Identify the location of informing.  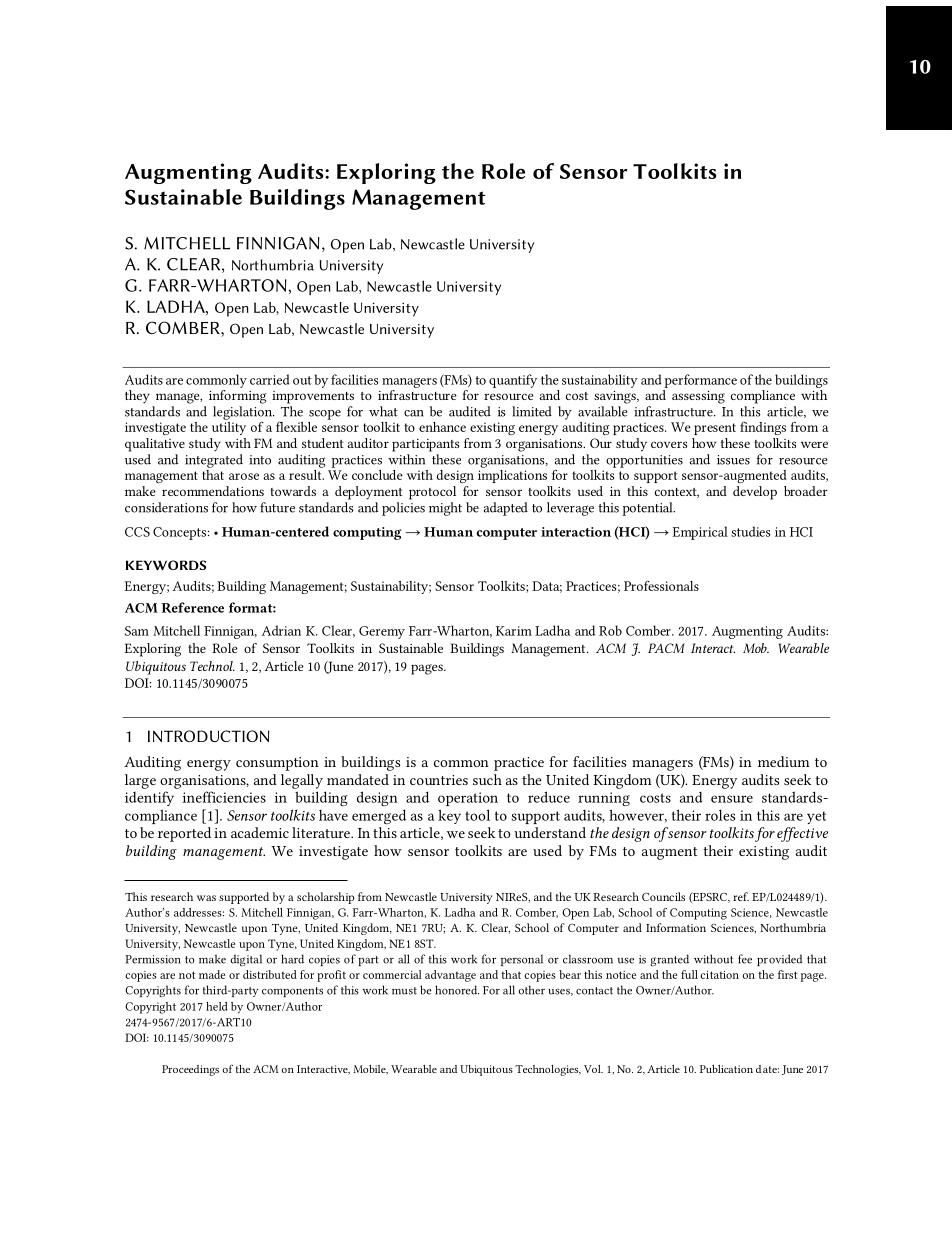
(237, 397).
